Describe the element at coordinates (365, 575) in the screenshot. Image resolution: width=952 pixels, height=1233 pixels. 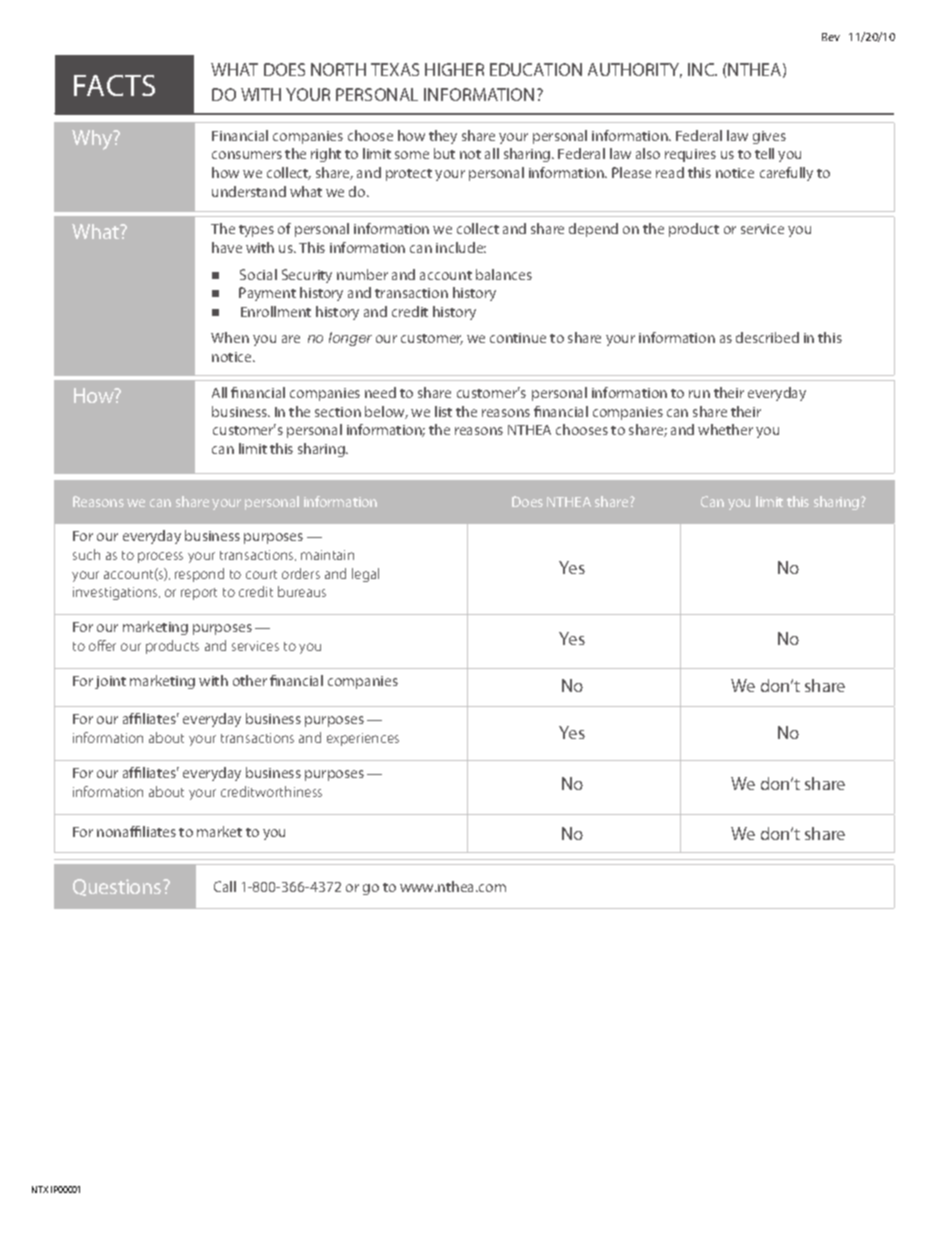
I see `legal` at that location.
